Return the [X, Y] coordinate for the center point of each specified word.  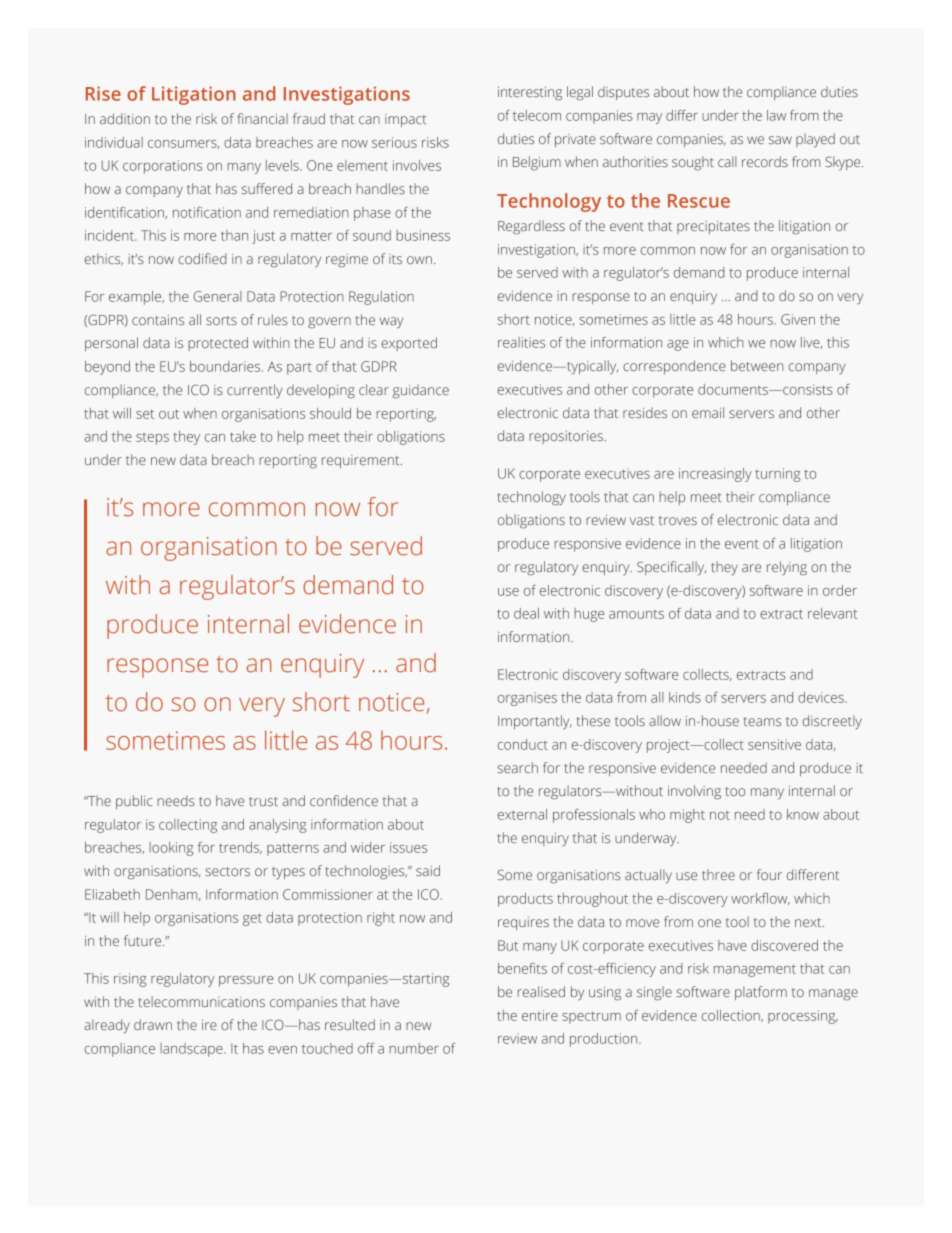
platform [761, 993]
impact [405, 120]
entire [540, 1015]
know [803, 814]
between [757, 365]
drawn [153, 1024]
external [522, 814]
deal [526, 613]
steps [152, 439]
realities [521, 342]
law [776, 115]
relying [787, 568]
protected [218, 344]
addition [125, 118]
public [134, 802]
